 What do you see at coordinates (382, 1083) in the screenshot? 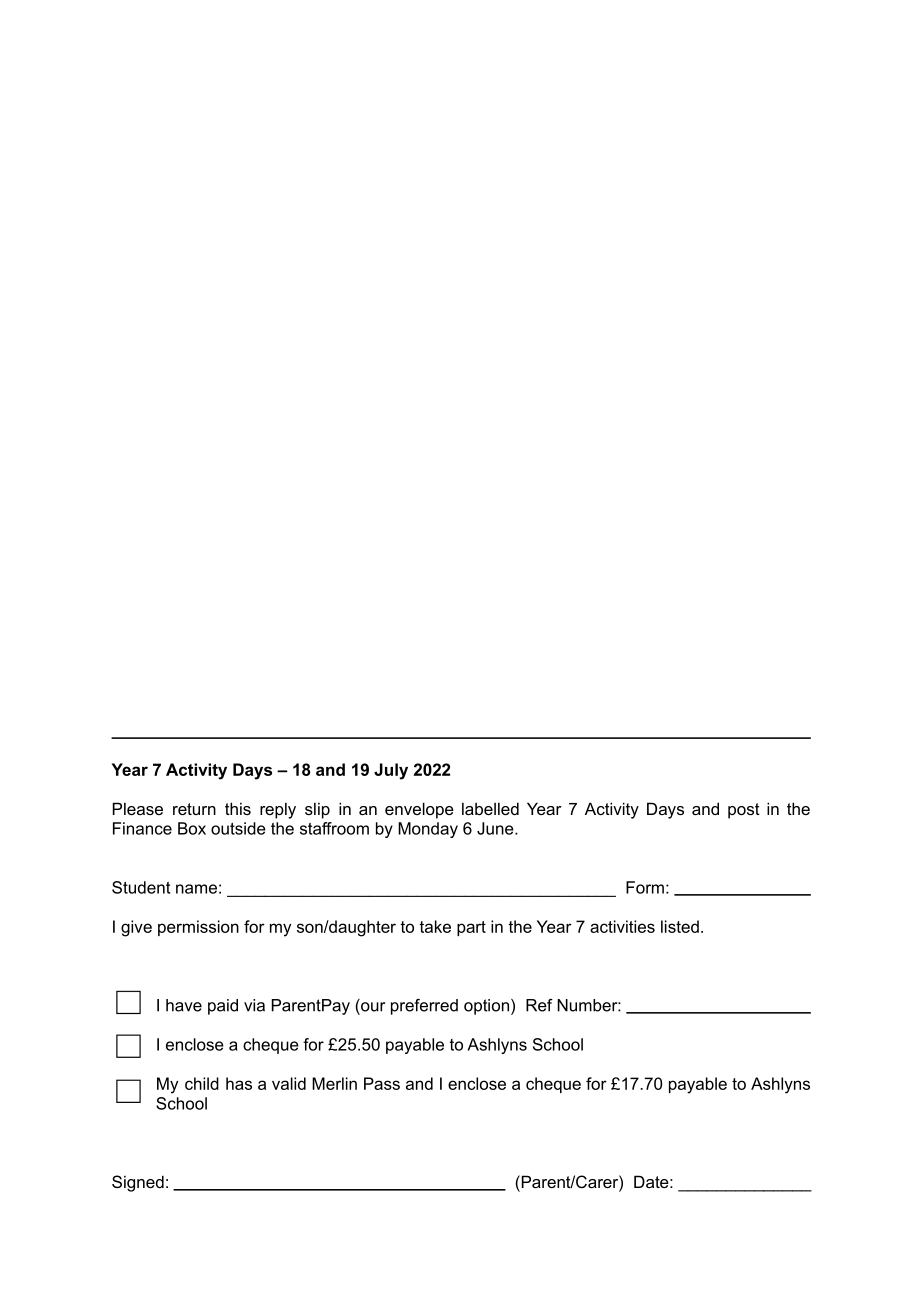
I see `Pass` at bounding box center [382, 1083].
